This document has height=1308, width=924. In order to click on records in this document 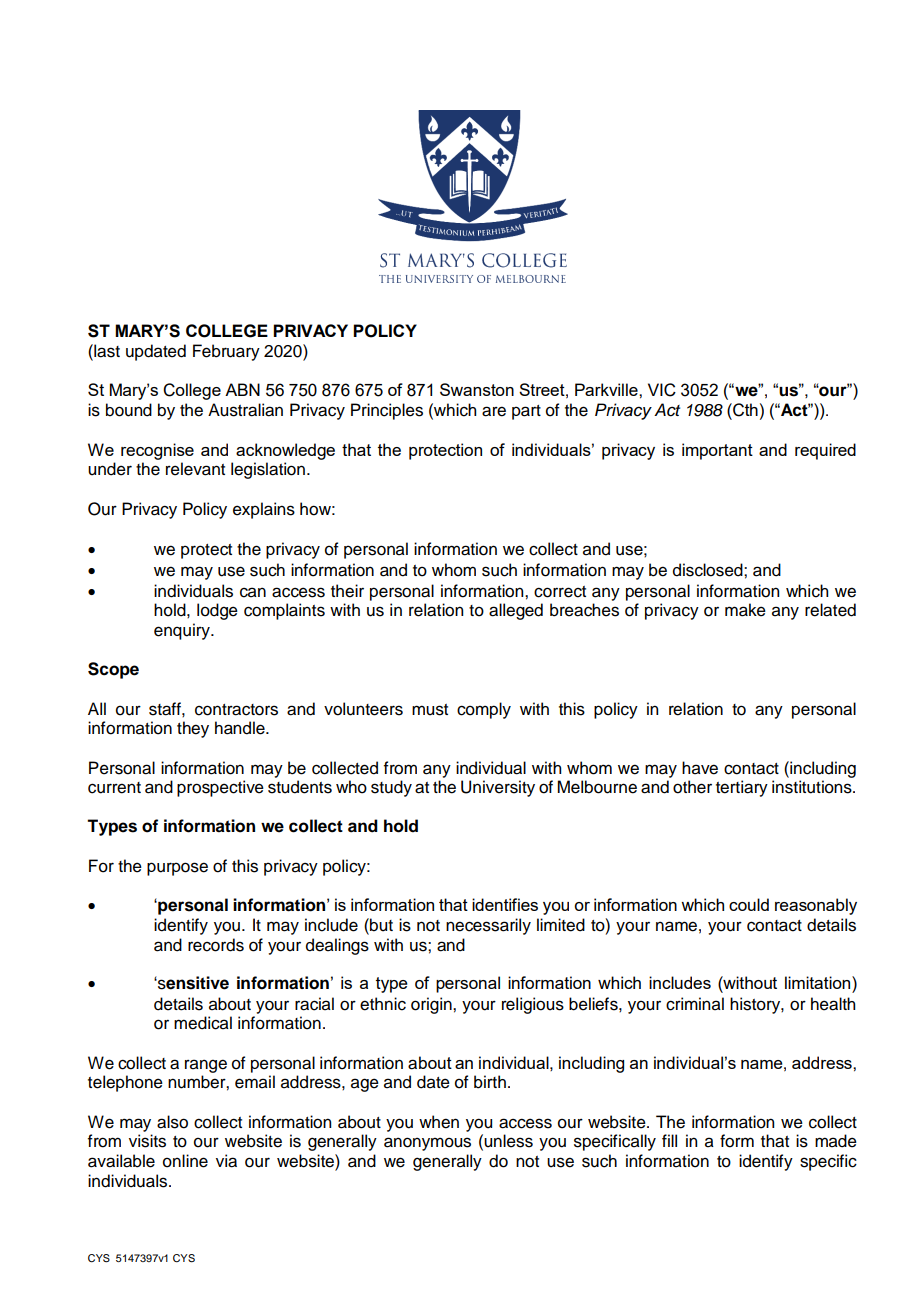, I will do `click(216, 945)`.
